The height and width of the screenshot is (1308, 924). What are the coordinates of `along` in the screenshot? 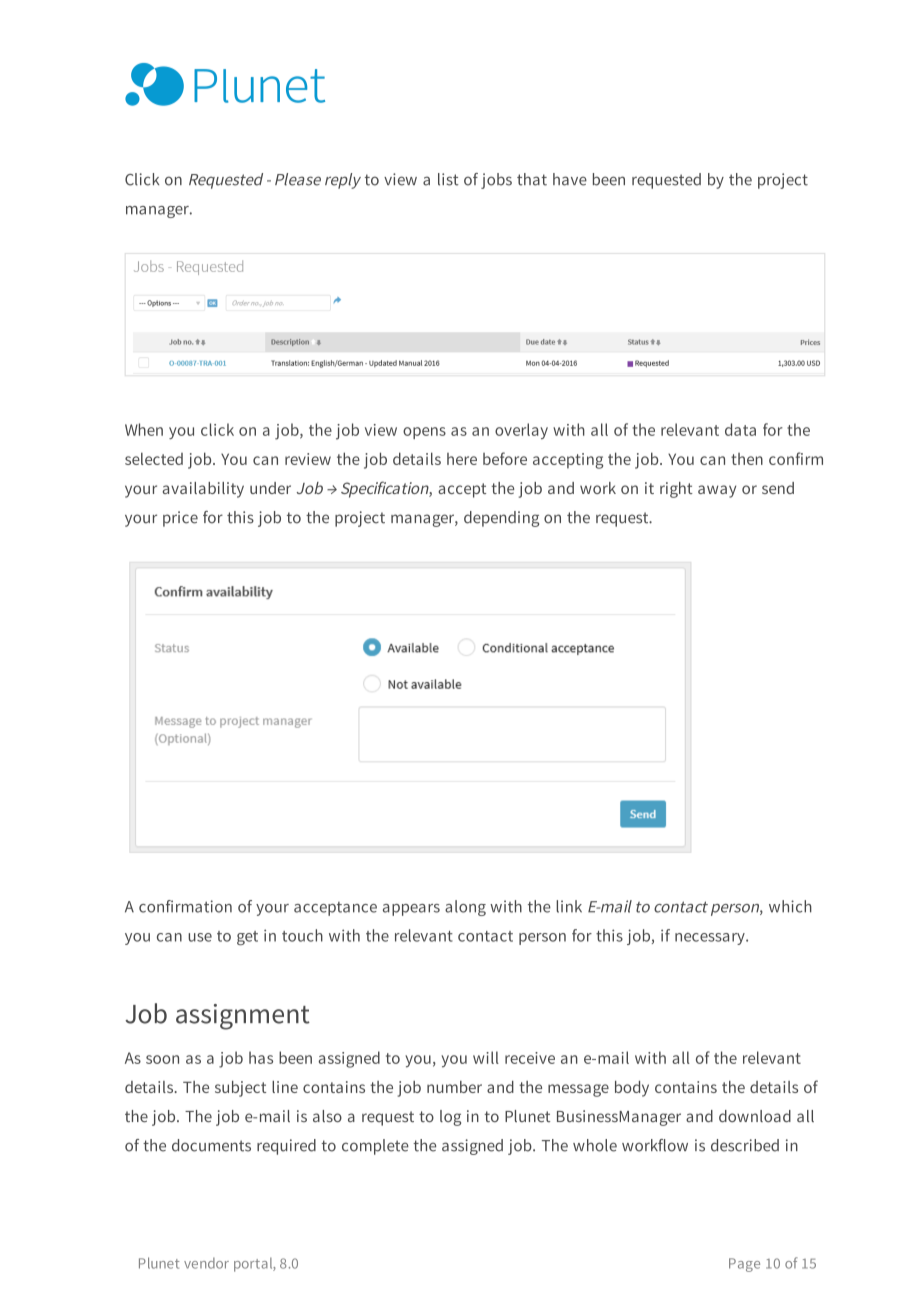 It's located at (465, 908).
